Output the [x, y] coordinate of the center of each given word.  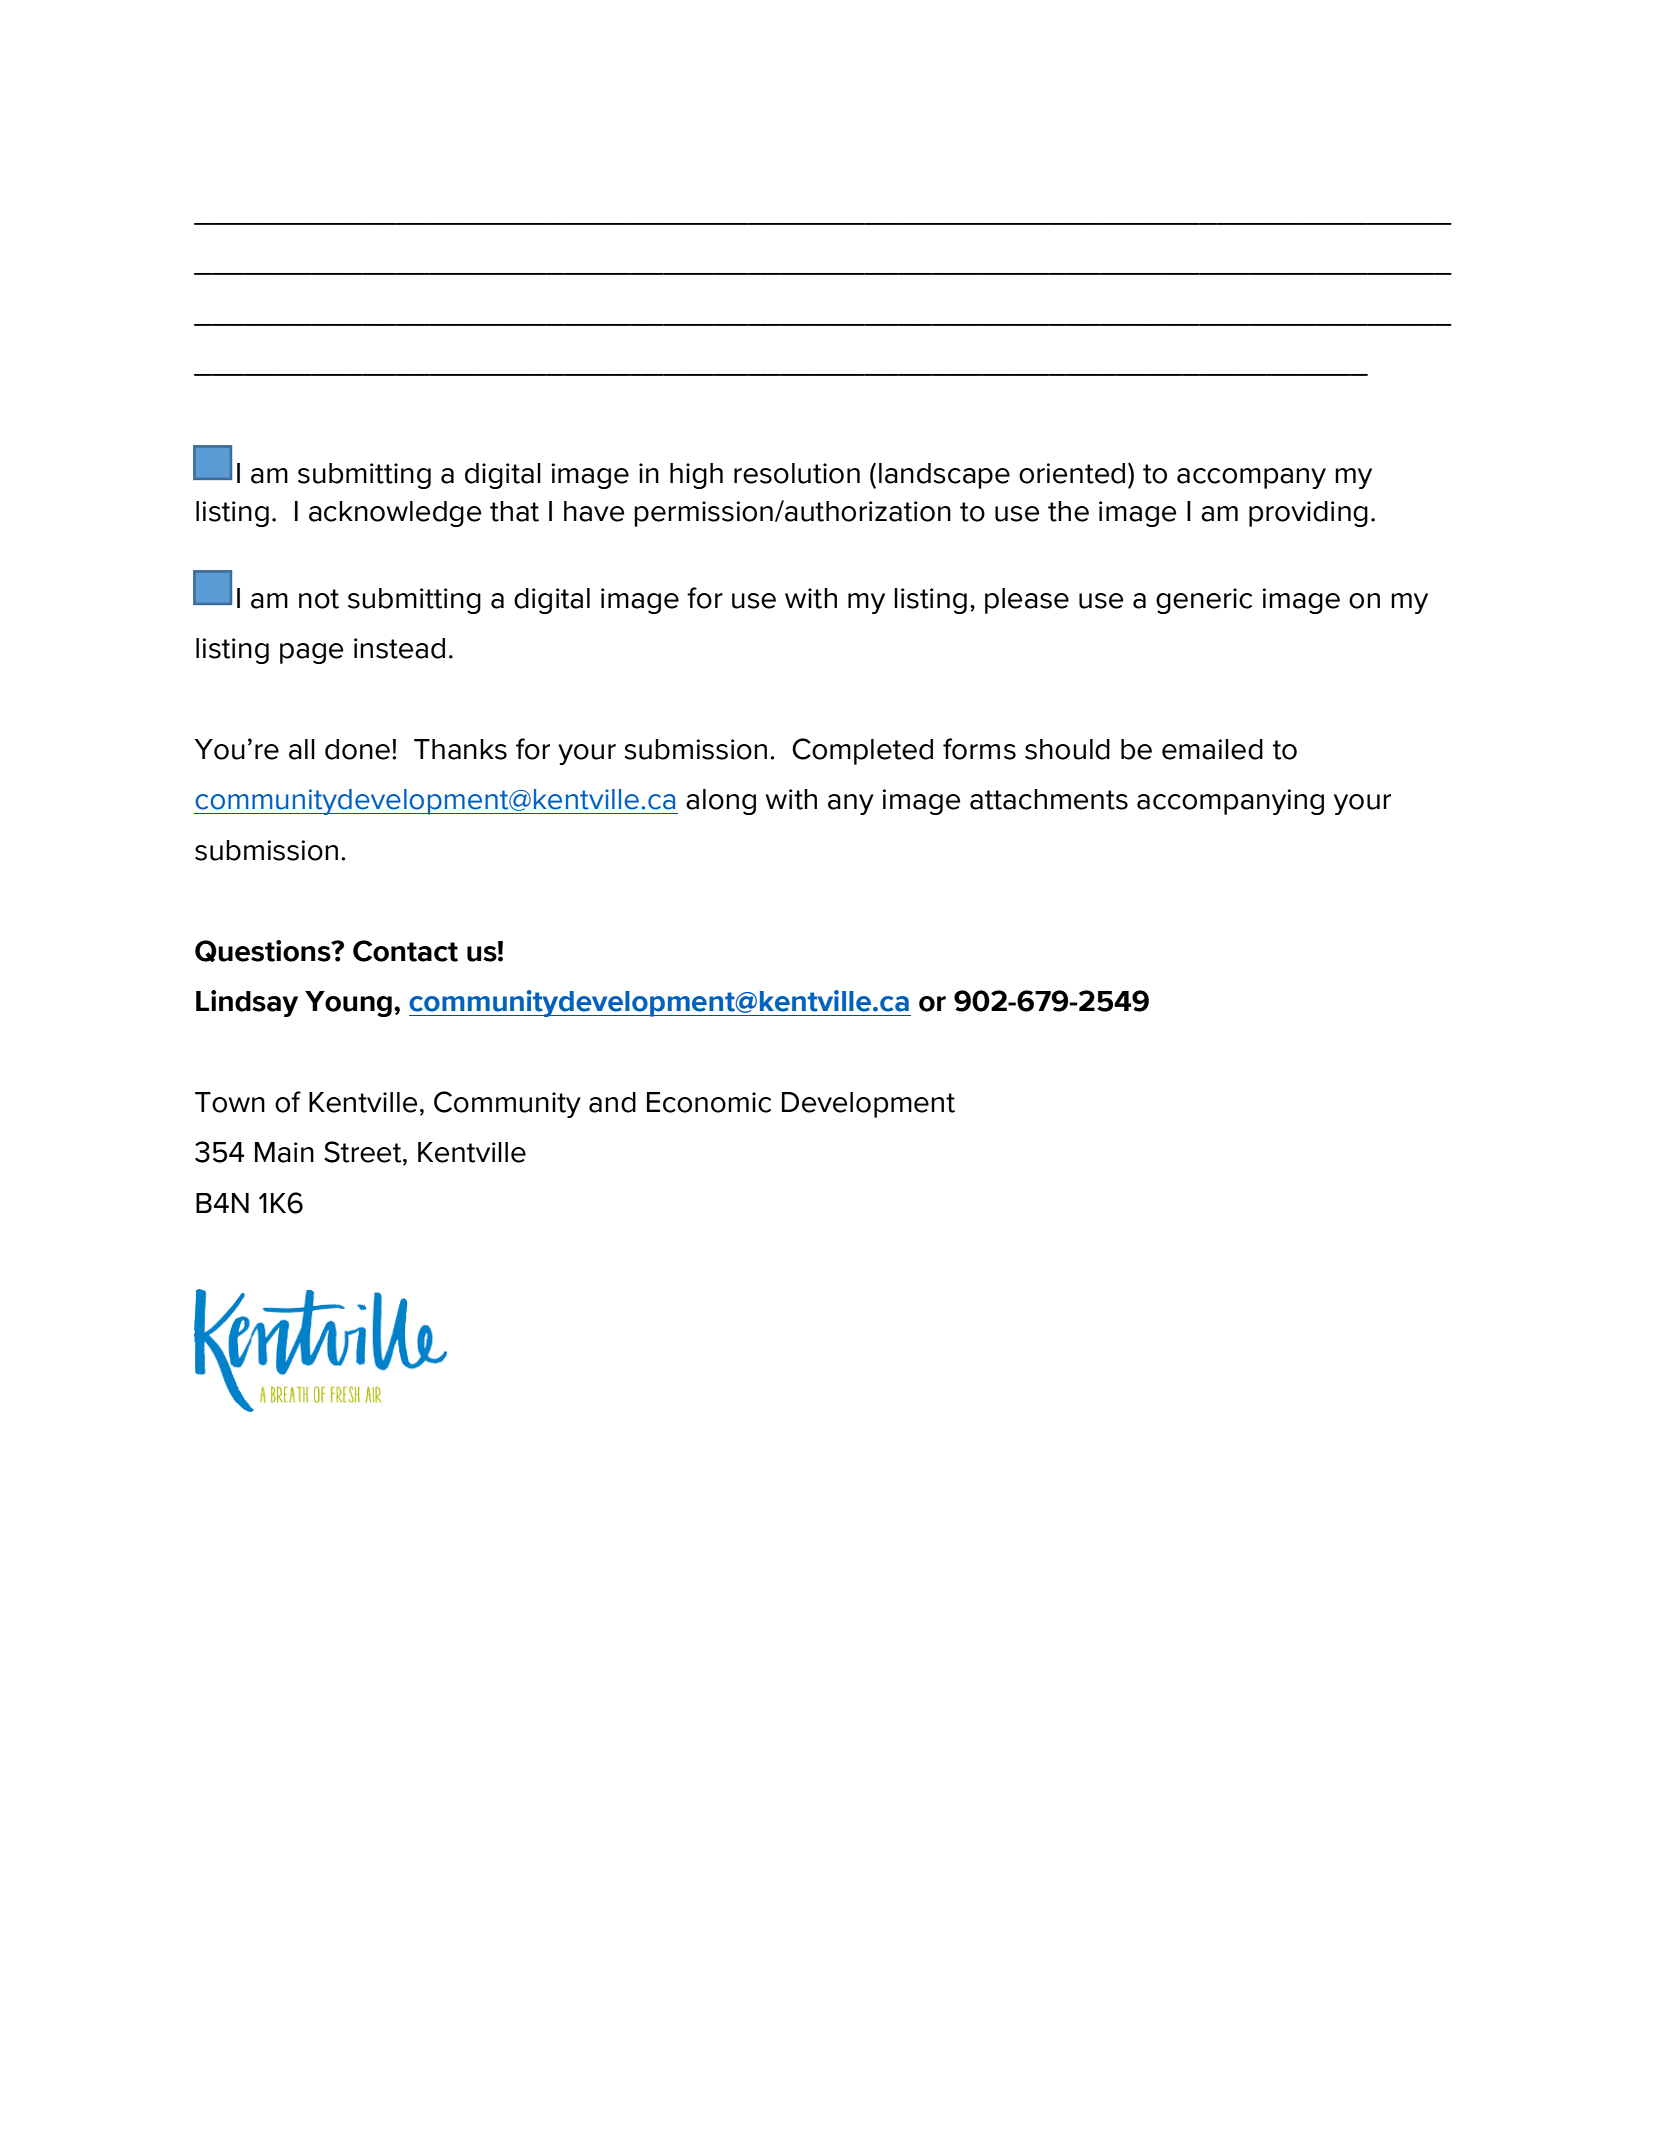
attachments [1049, 799]
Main [284, 1152]
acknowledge [395, 514]
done [357, 749]
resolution [797, 473]
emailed [1212, 749]
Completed [862, 751]
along [721, 802]
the [1068, 511]
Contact [405, 951]
